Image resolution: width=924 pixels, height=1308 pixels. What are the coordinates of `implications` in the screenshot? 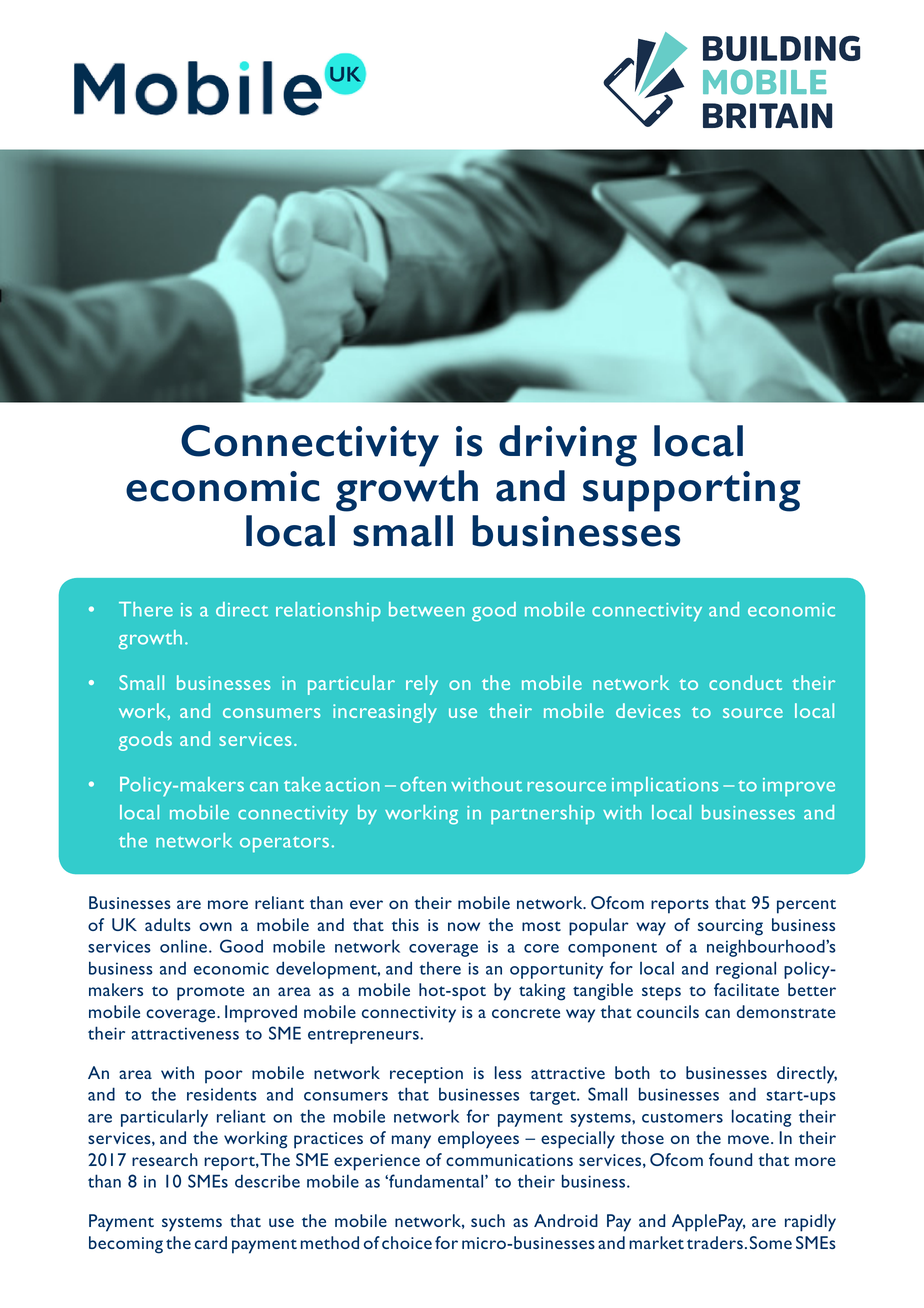 It's located at (665, 787).
